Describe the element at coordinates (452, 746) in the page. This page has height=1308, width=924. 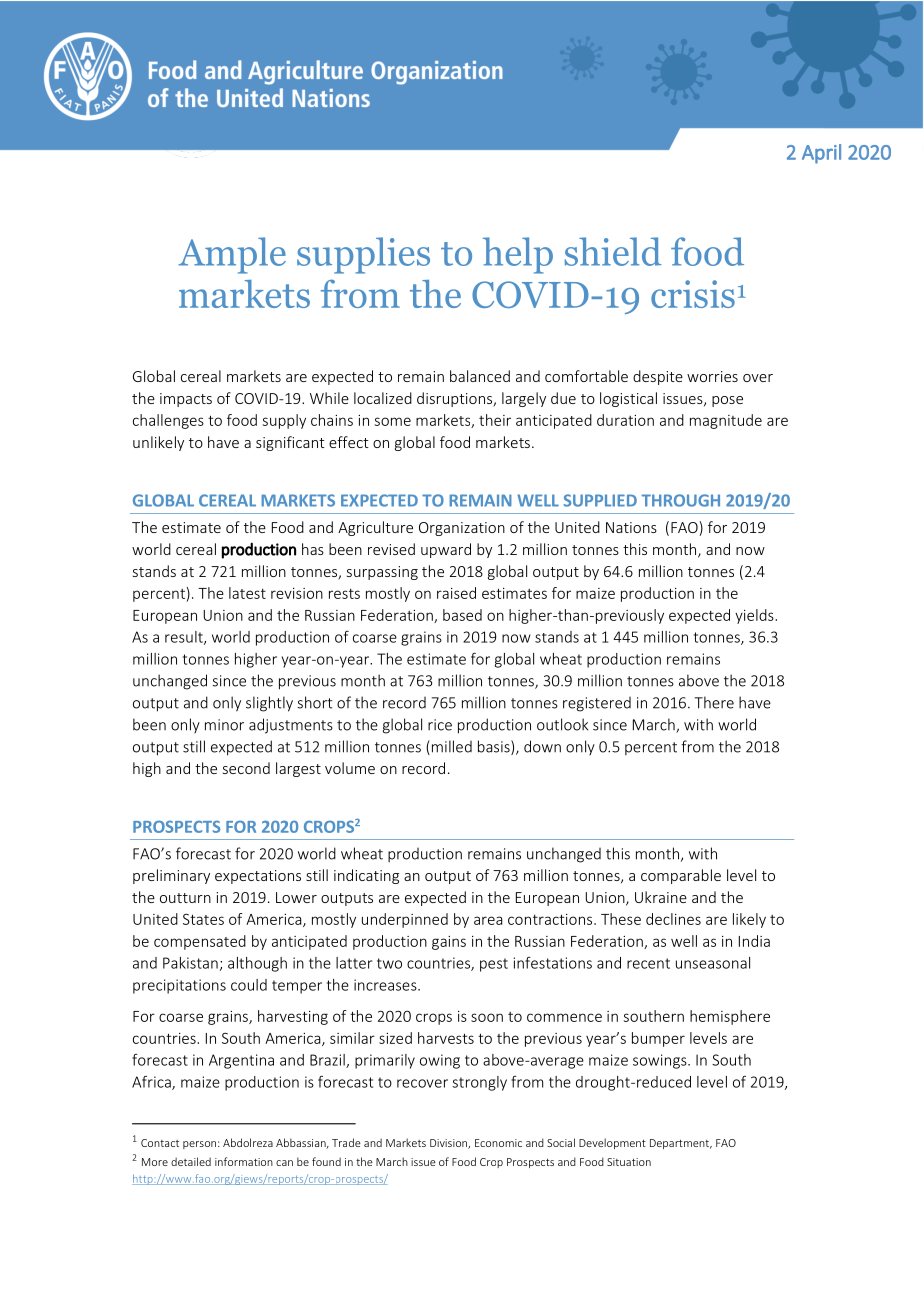
I see `milled` at that location.
